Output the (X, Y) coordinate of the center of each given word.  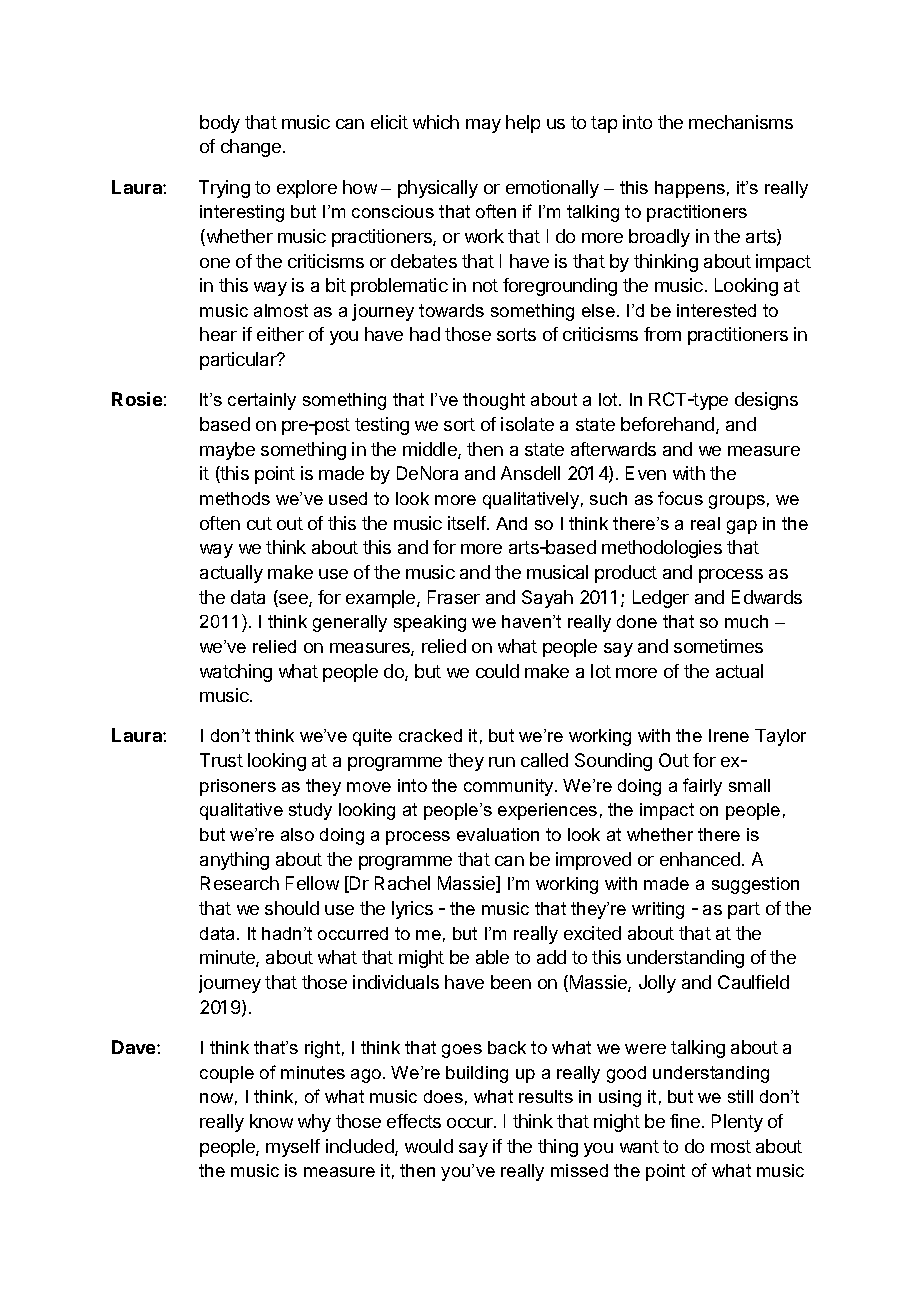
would (429, 1146)
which (436, 122)
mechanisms (741, 122)
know (271, 1121)
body (220, 124)
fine (685, 1121)
